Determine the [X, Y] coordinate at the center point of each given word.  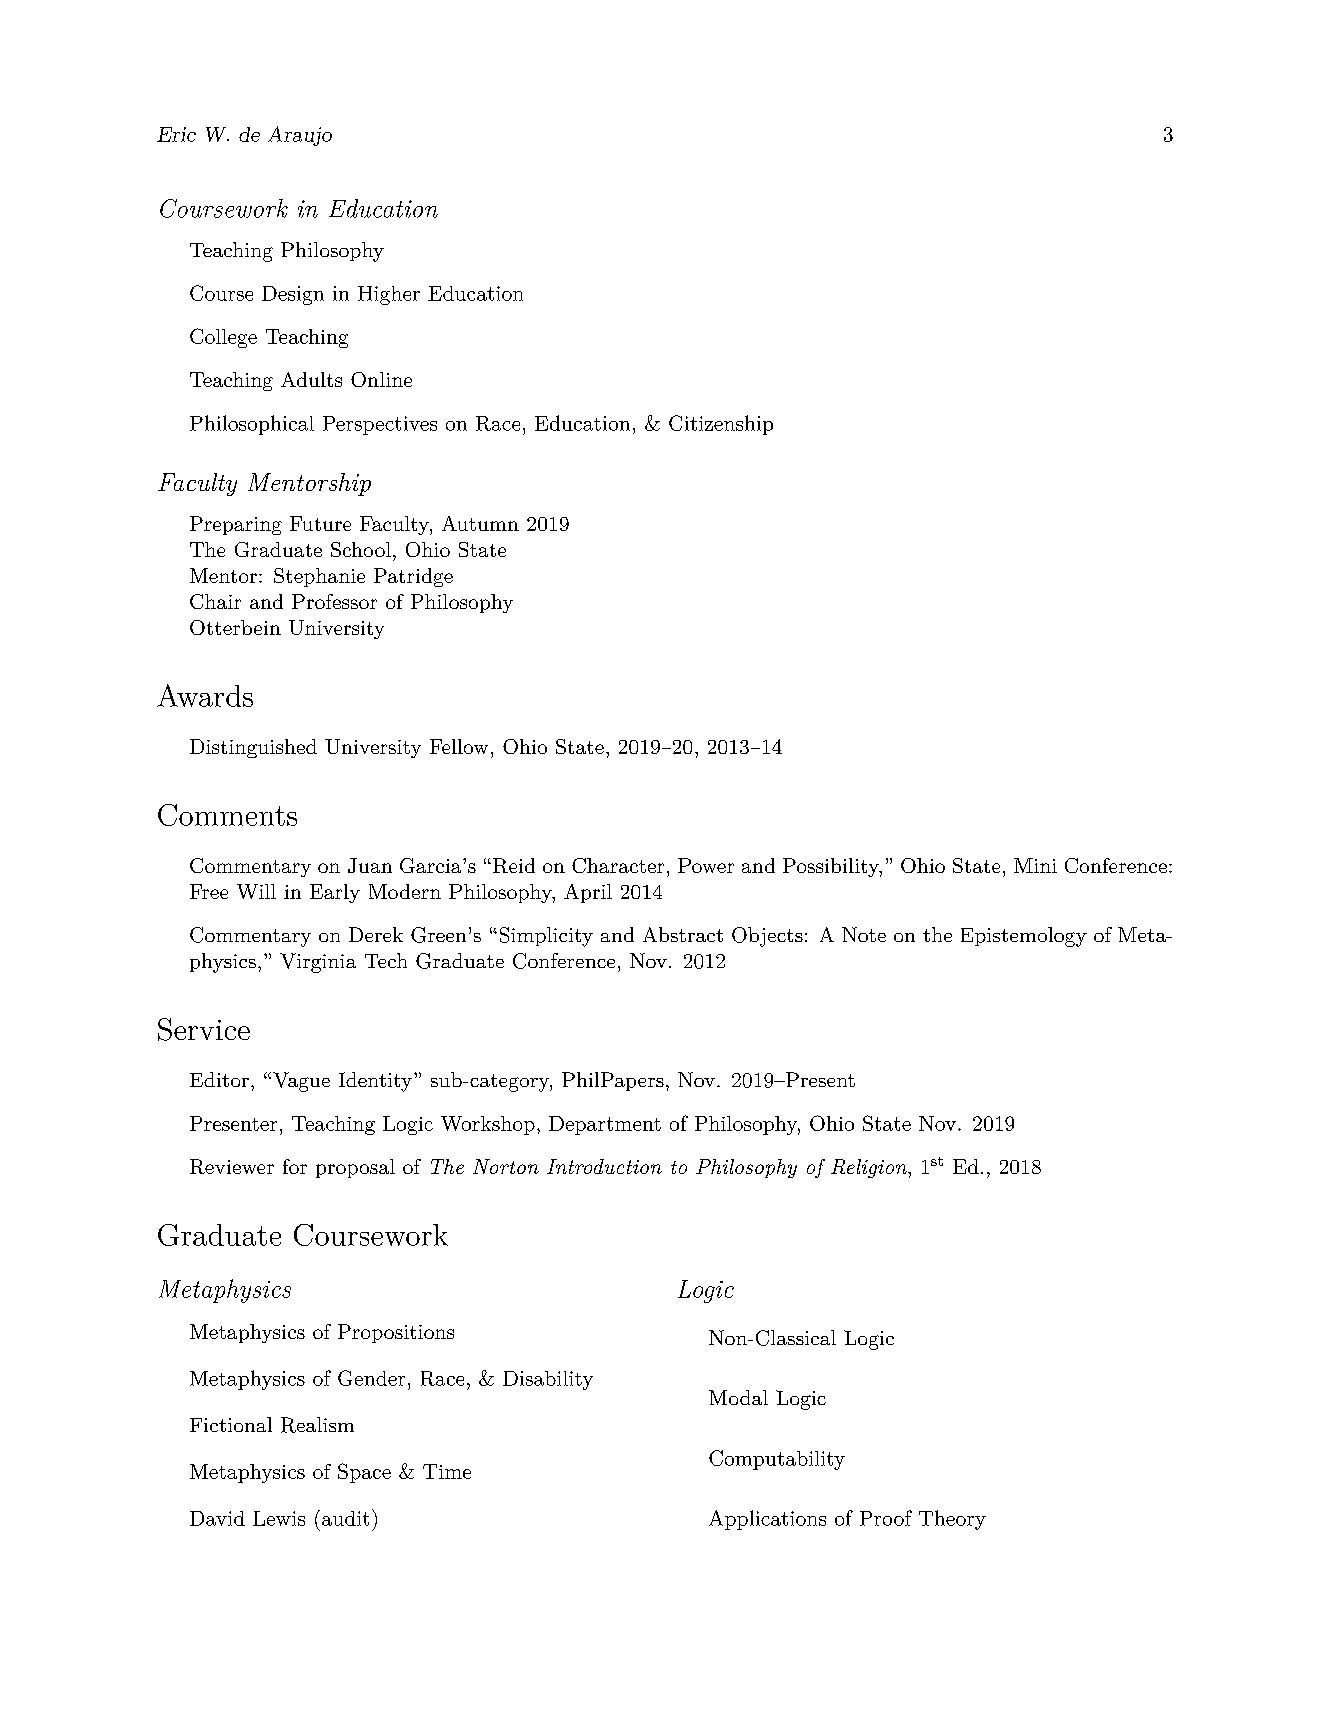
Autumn [480, 523]
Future [320, 523]
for [295, 1166]
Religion [870, 1168]
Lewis [279, 1518]
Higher [389, 295]
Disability [548, 1380]
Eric [176, 134]
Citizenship [721, 425]
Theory [952, 1520]
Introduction [604, 1166]
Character [618, 865]
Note [864, 934]
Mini [1035, 865]
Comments [227, 815]
